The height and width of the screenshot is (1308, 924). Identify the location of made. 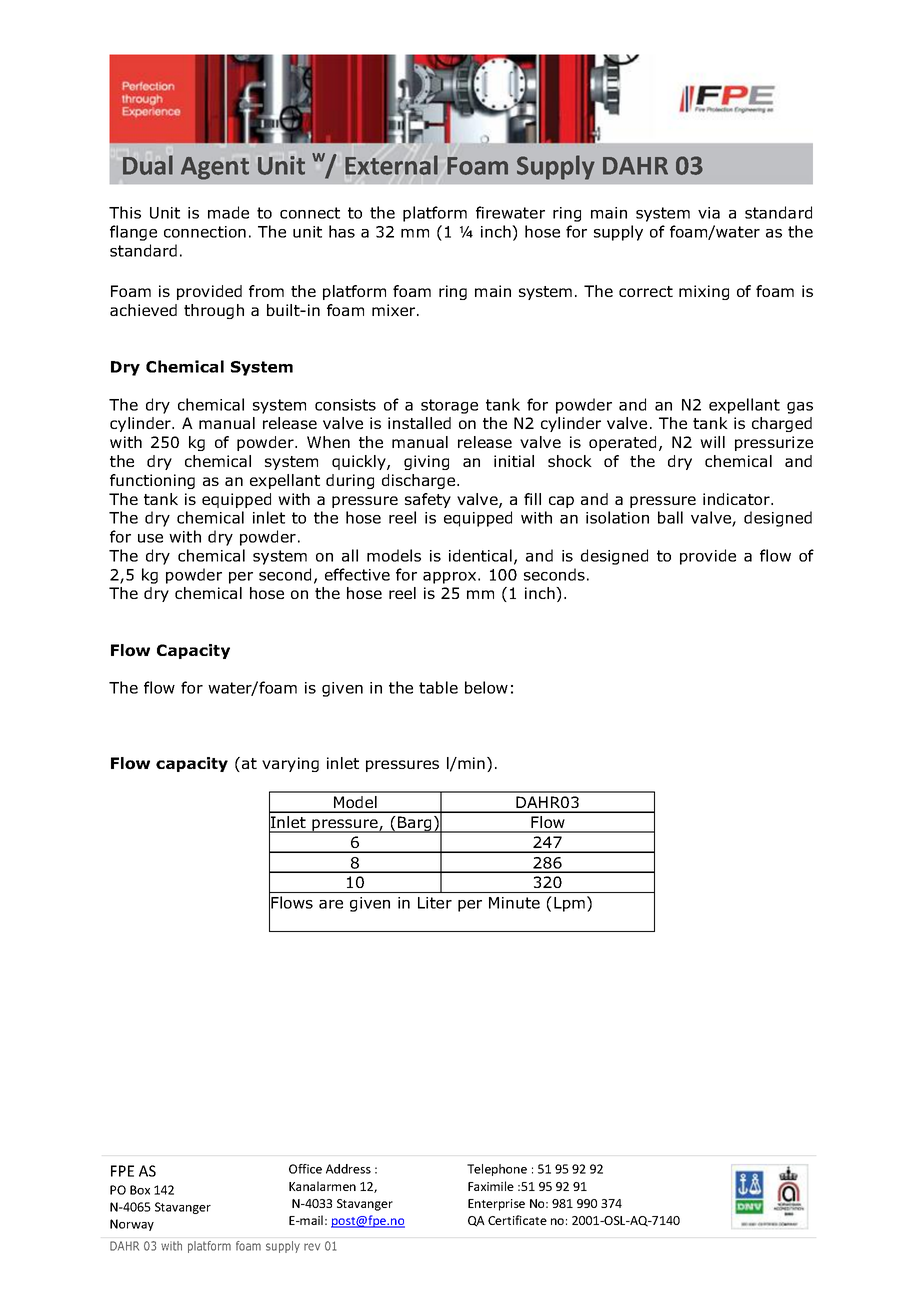
(228, 212).
